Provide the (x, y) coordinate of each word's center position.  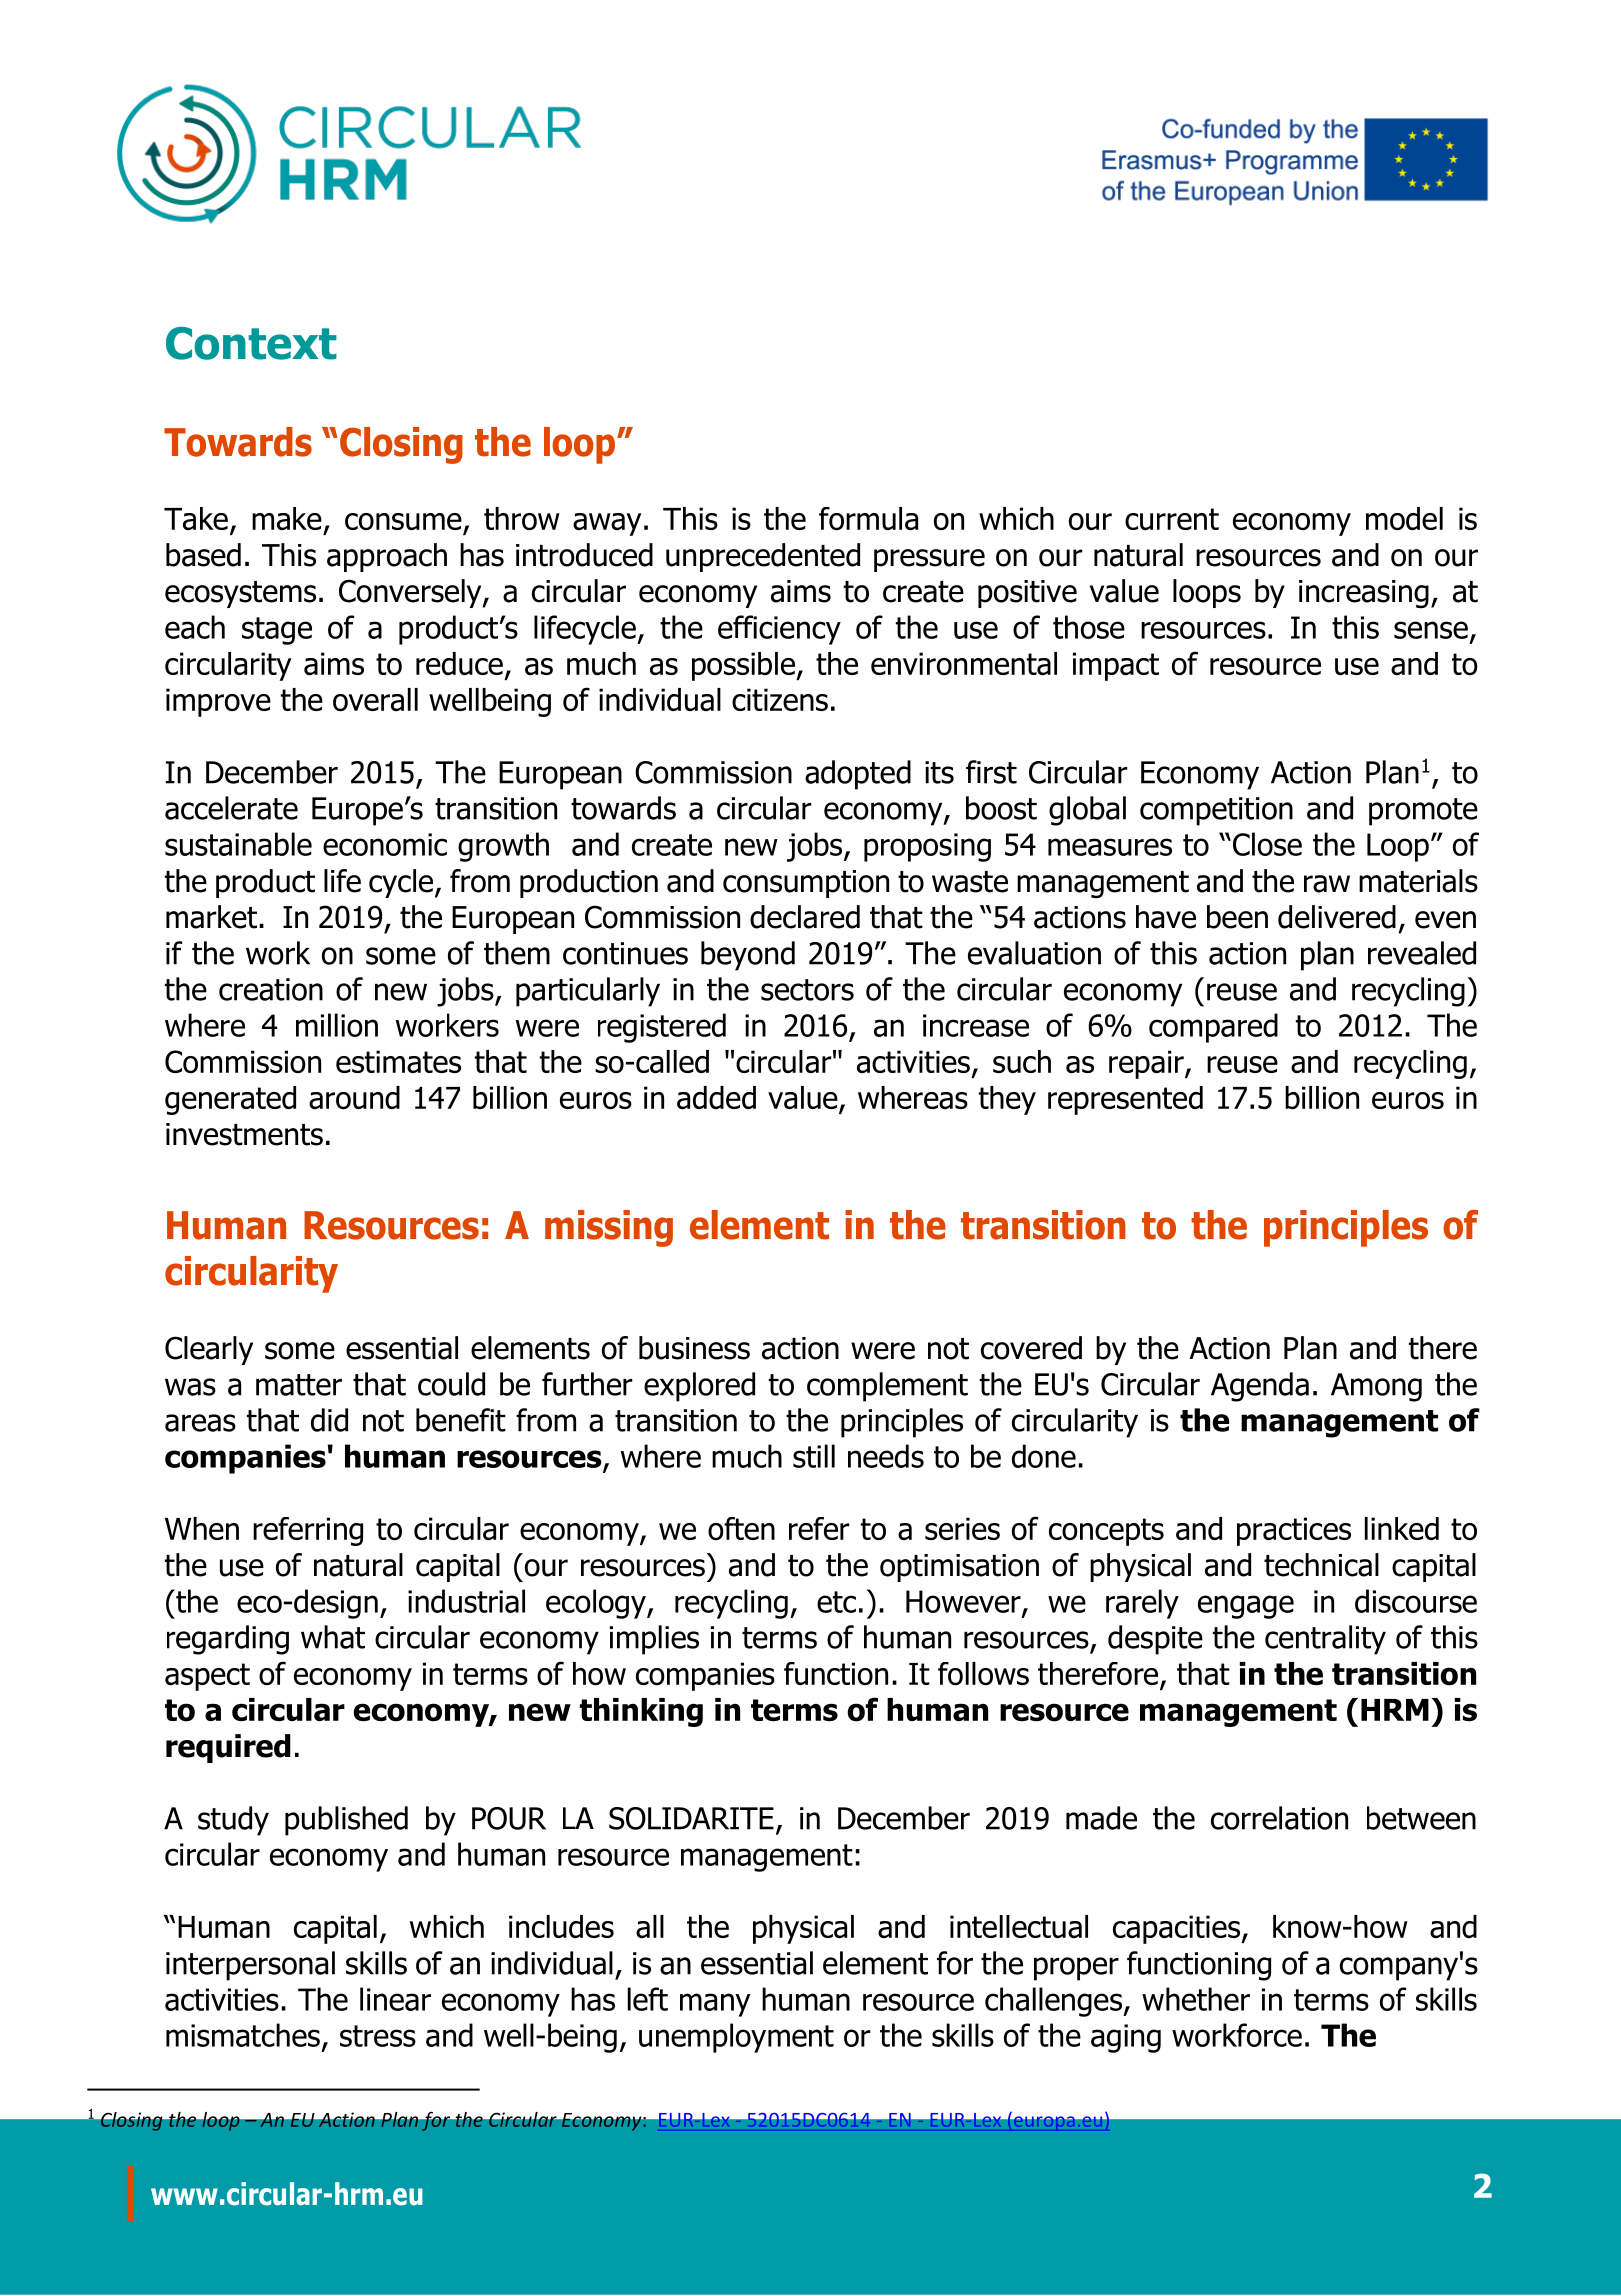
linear (395, 1999)
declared (805, 917)
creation (271, 989)
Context (251, 343)
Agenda (1260, 1387)
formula (868, 518)
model (1404, 518)
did (329, 1420)
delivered (1337, 917)
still (814, 1456)
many (715, 2005)
